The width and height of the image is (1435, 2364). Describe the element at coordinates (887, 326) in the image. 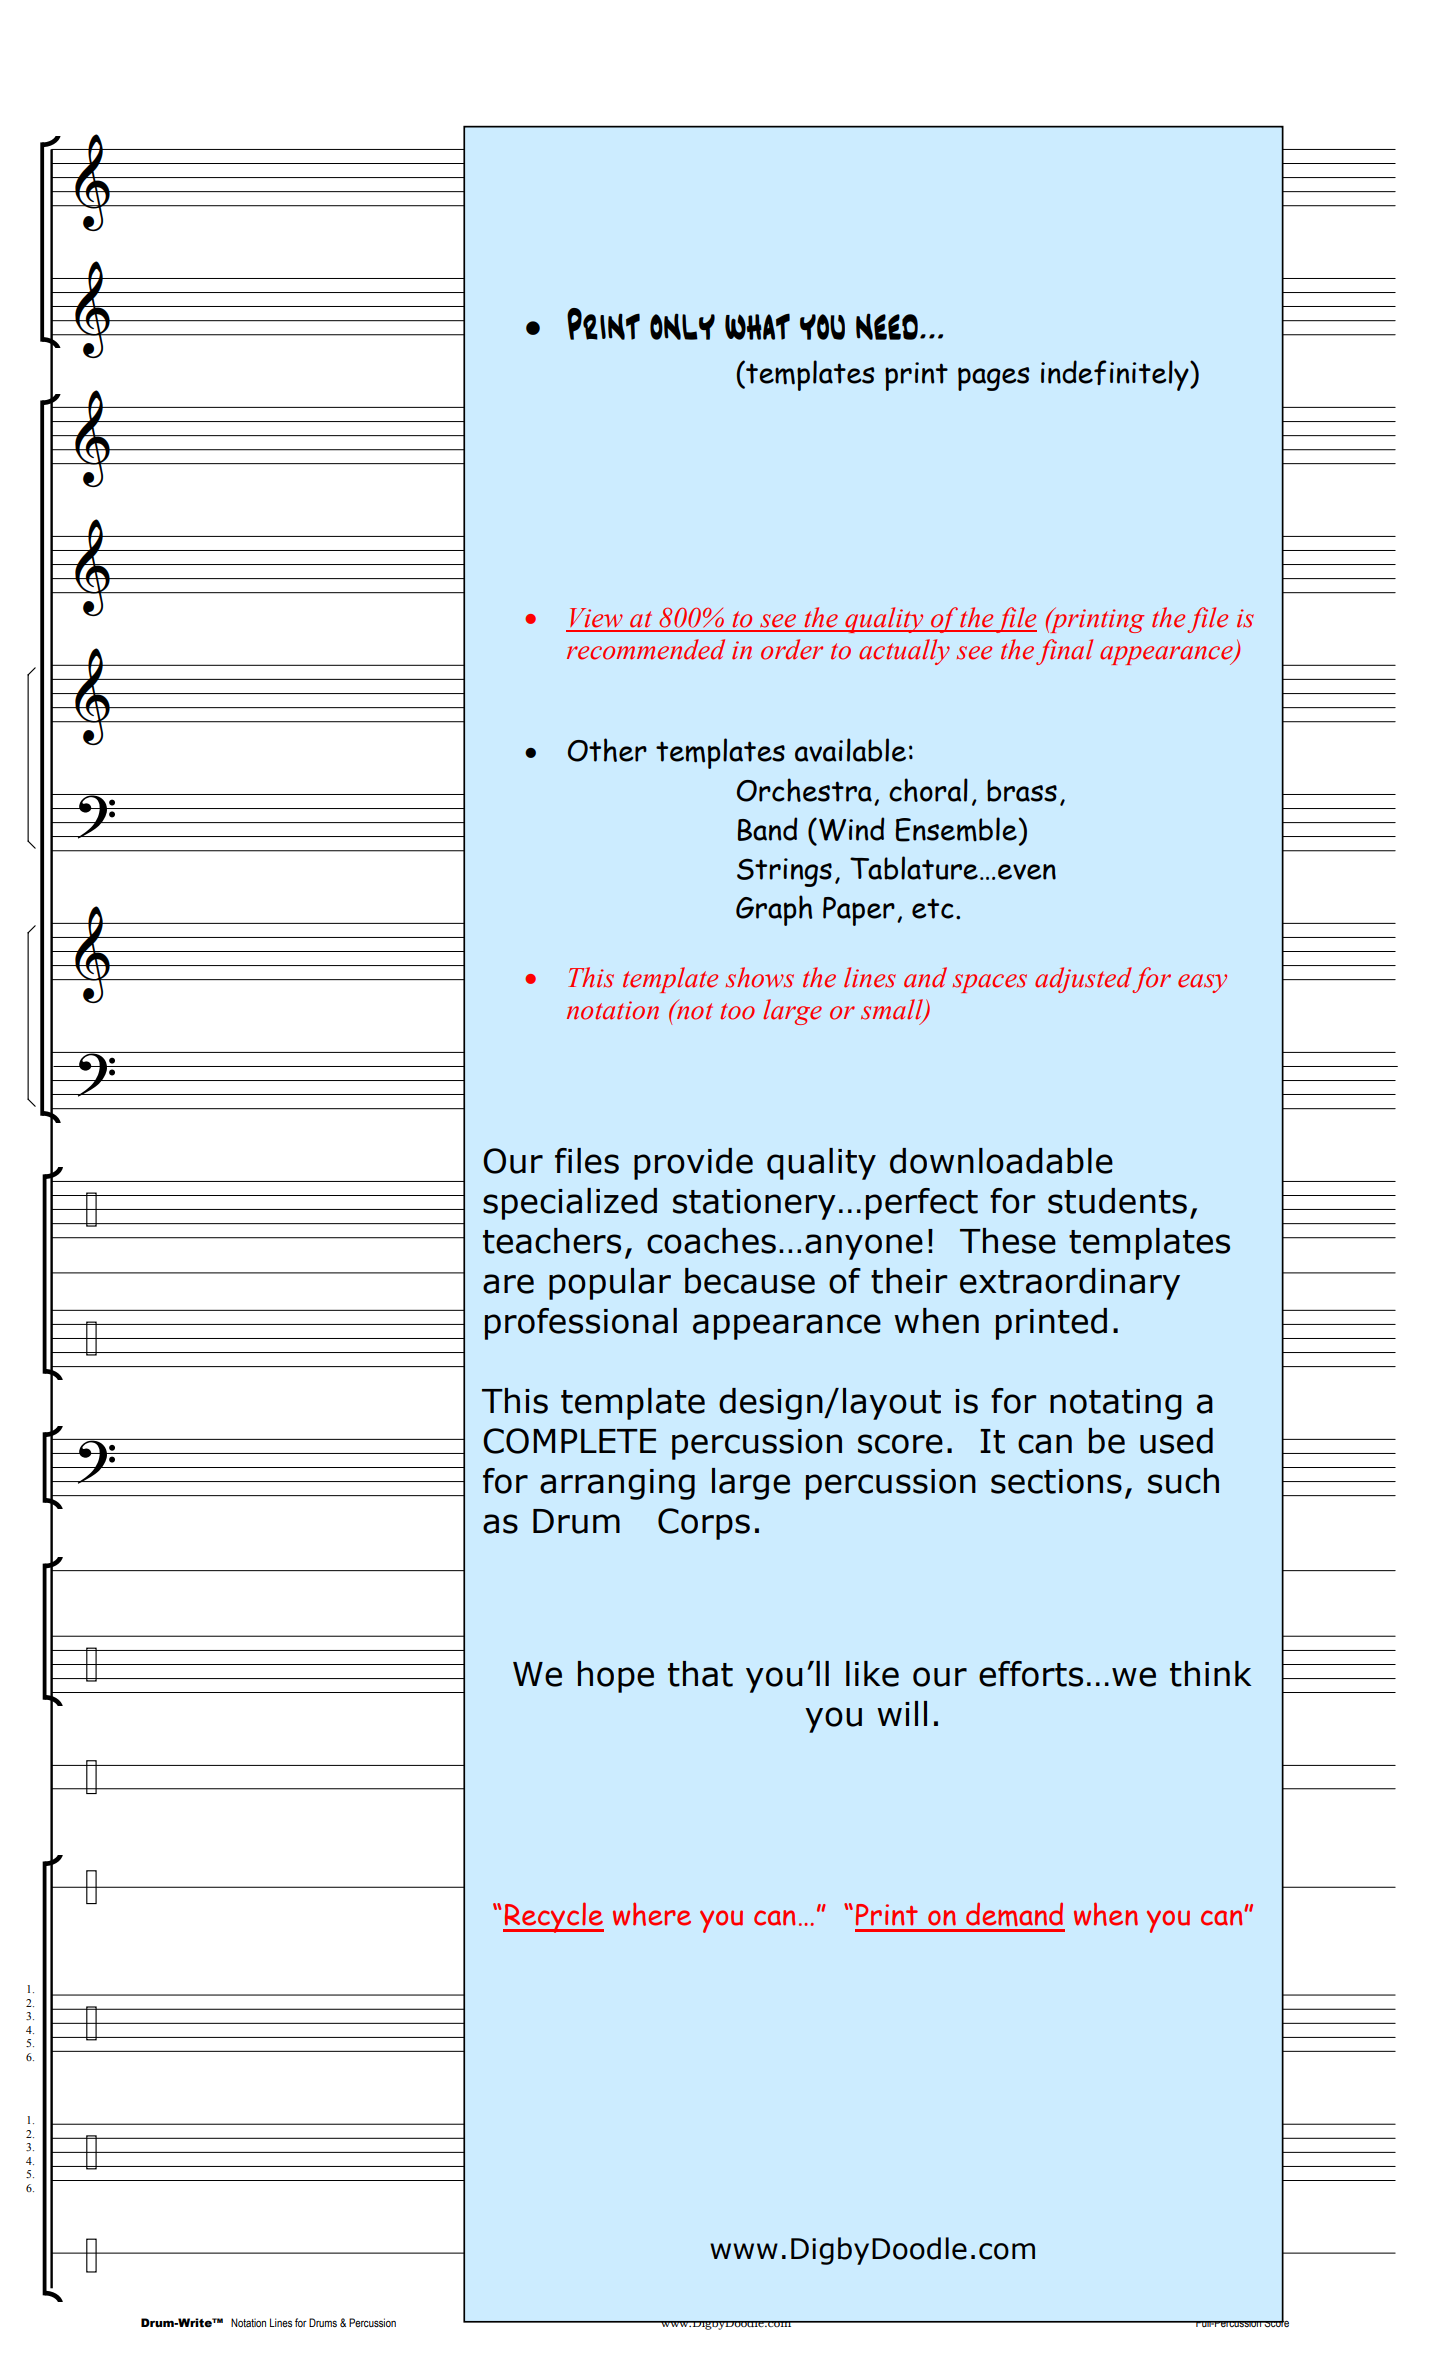

I see `need` at that location.
